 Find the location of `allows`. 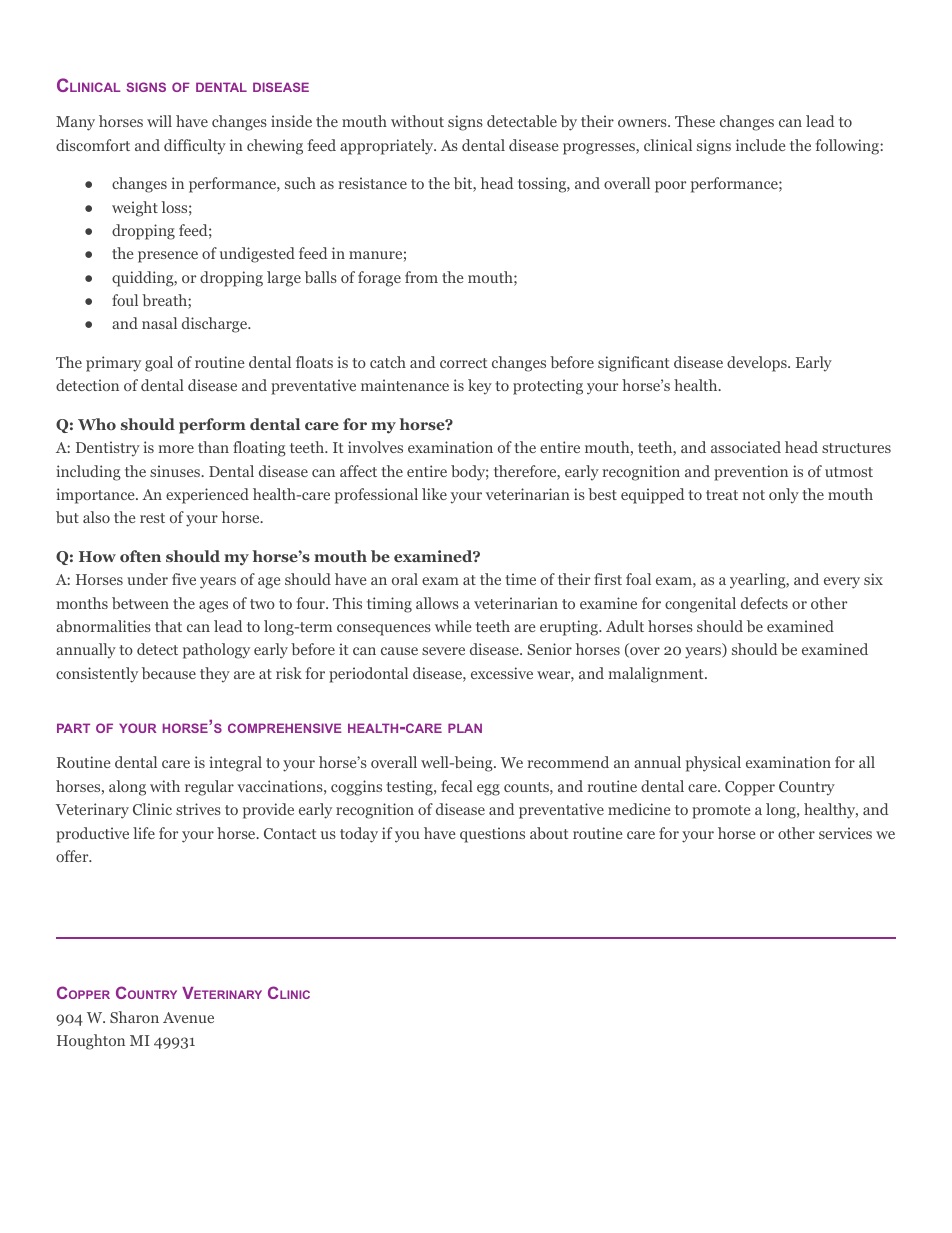

allows is located at coordinates (437, 603).
